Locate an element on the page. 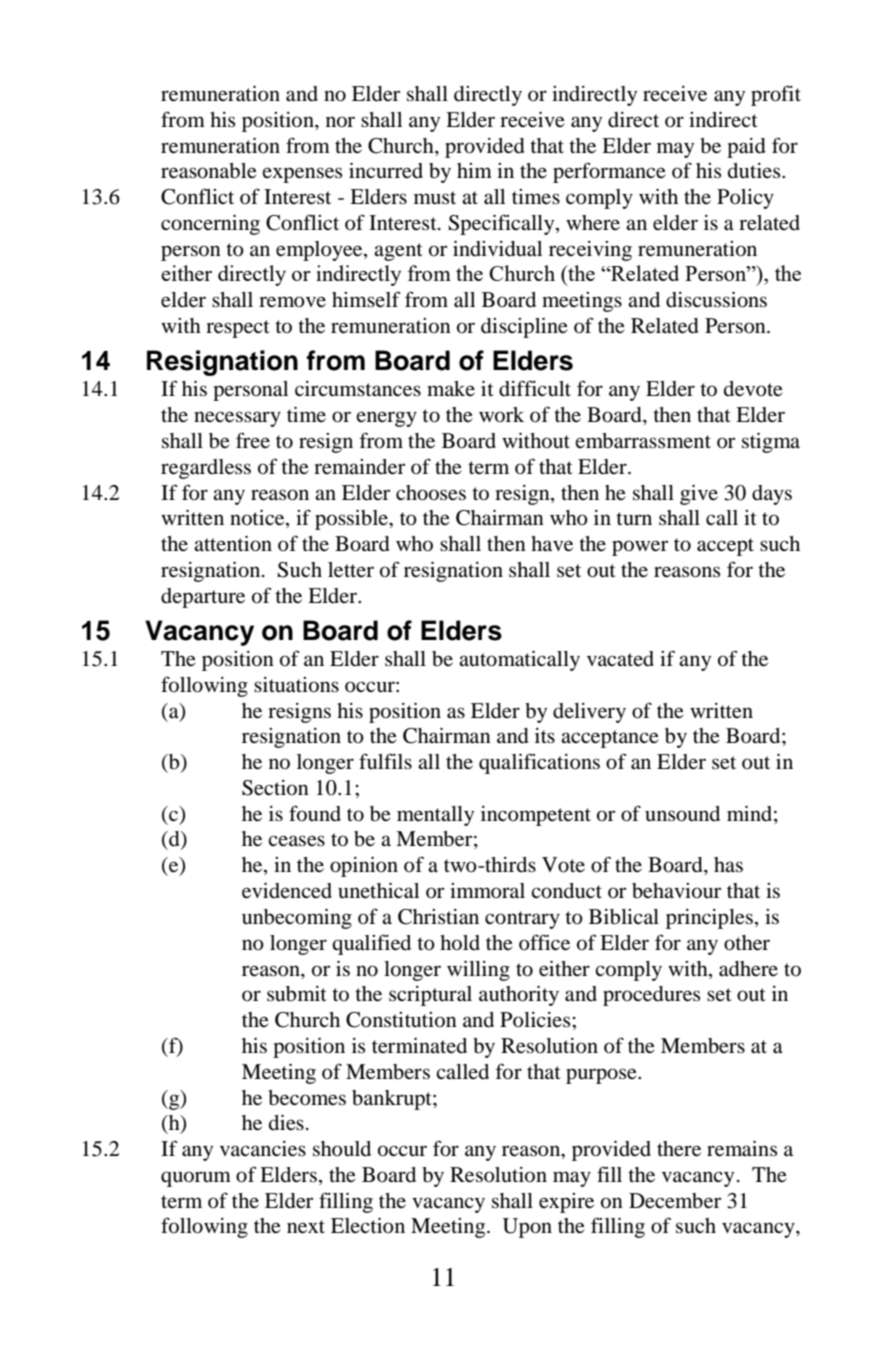  paid is located at coordinates (746, 148).
